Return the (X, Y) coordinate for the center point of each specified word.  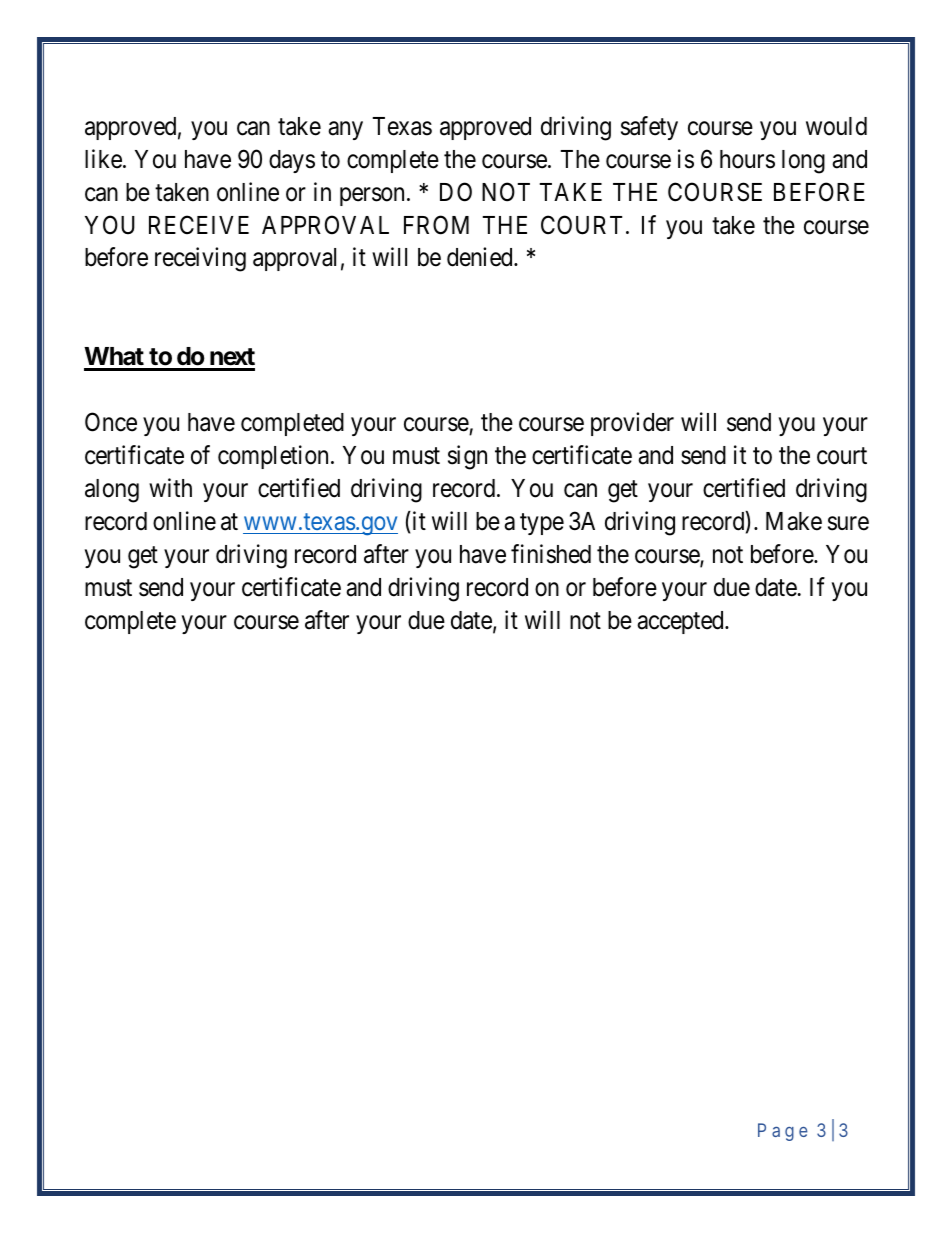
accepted (681, 622)
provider (632, 424)
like (103, 159)
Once (111, 422)
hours (747, 159)
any (345, 130)
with (170, 487)
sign (467, 457)
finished (551, 554)
